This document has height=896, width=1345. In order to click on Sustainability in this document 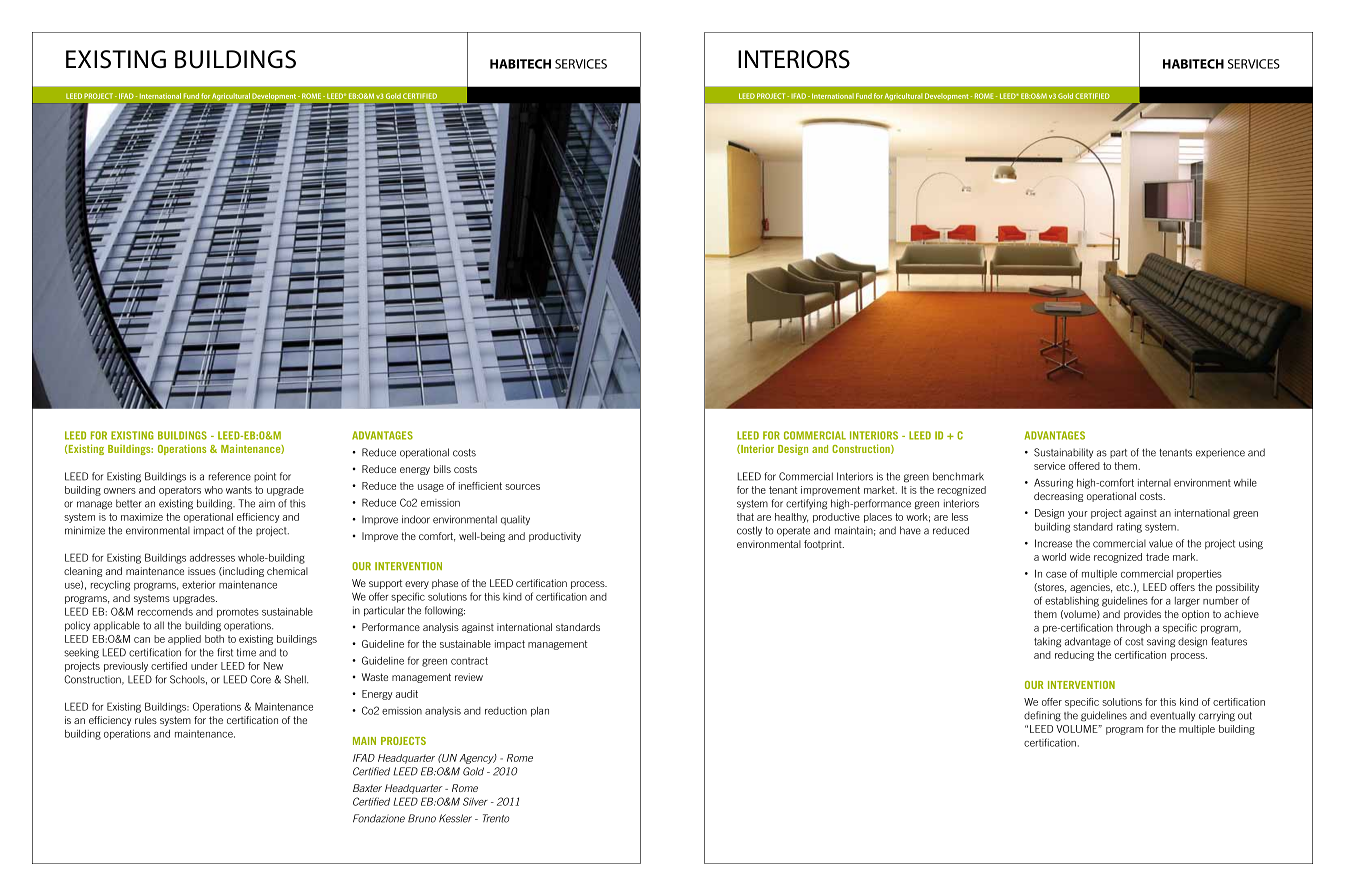, I will do `click(1063, 453)`.
